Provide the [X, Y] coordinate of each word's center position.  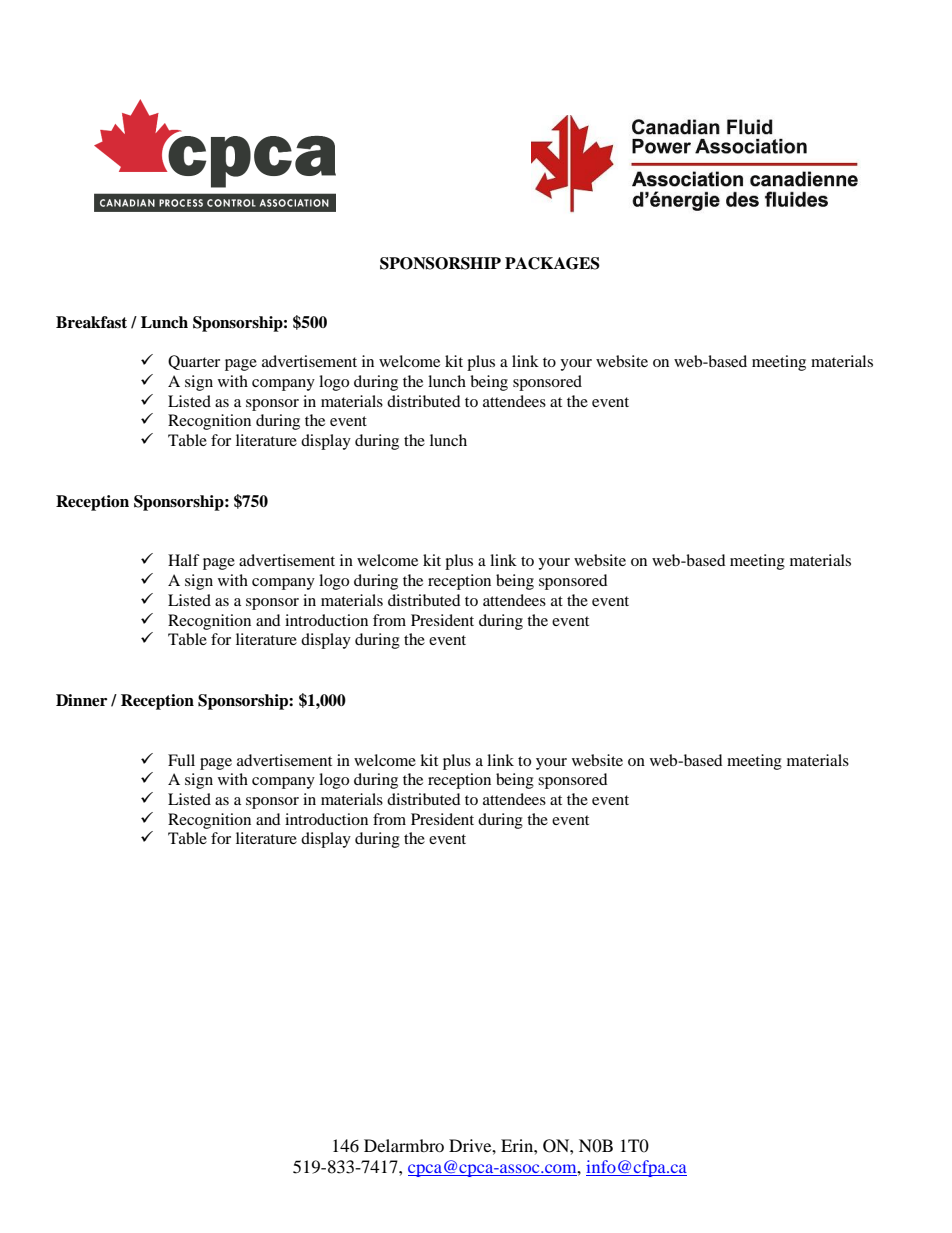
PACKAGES [552, 263]
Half [184, 560]
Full [181, 760]
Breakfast [91, 322]
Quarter [194, 362]
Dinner [81, 700]
